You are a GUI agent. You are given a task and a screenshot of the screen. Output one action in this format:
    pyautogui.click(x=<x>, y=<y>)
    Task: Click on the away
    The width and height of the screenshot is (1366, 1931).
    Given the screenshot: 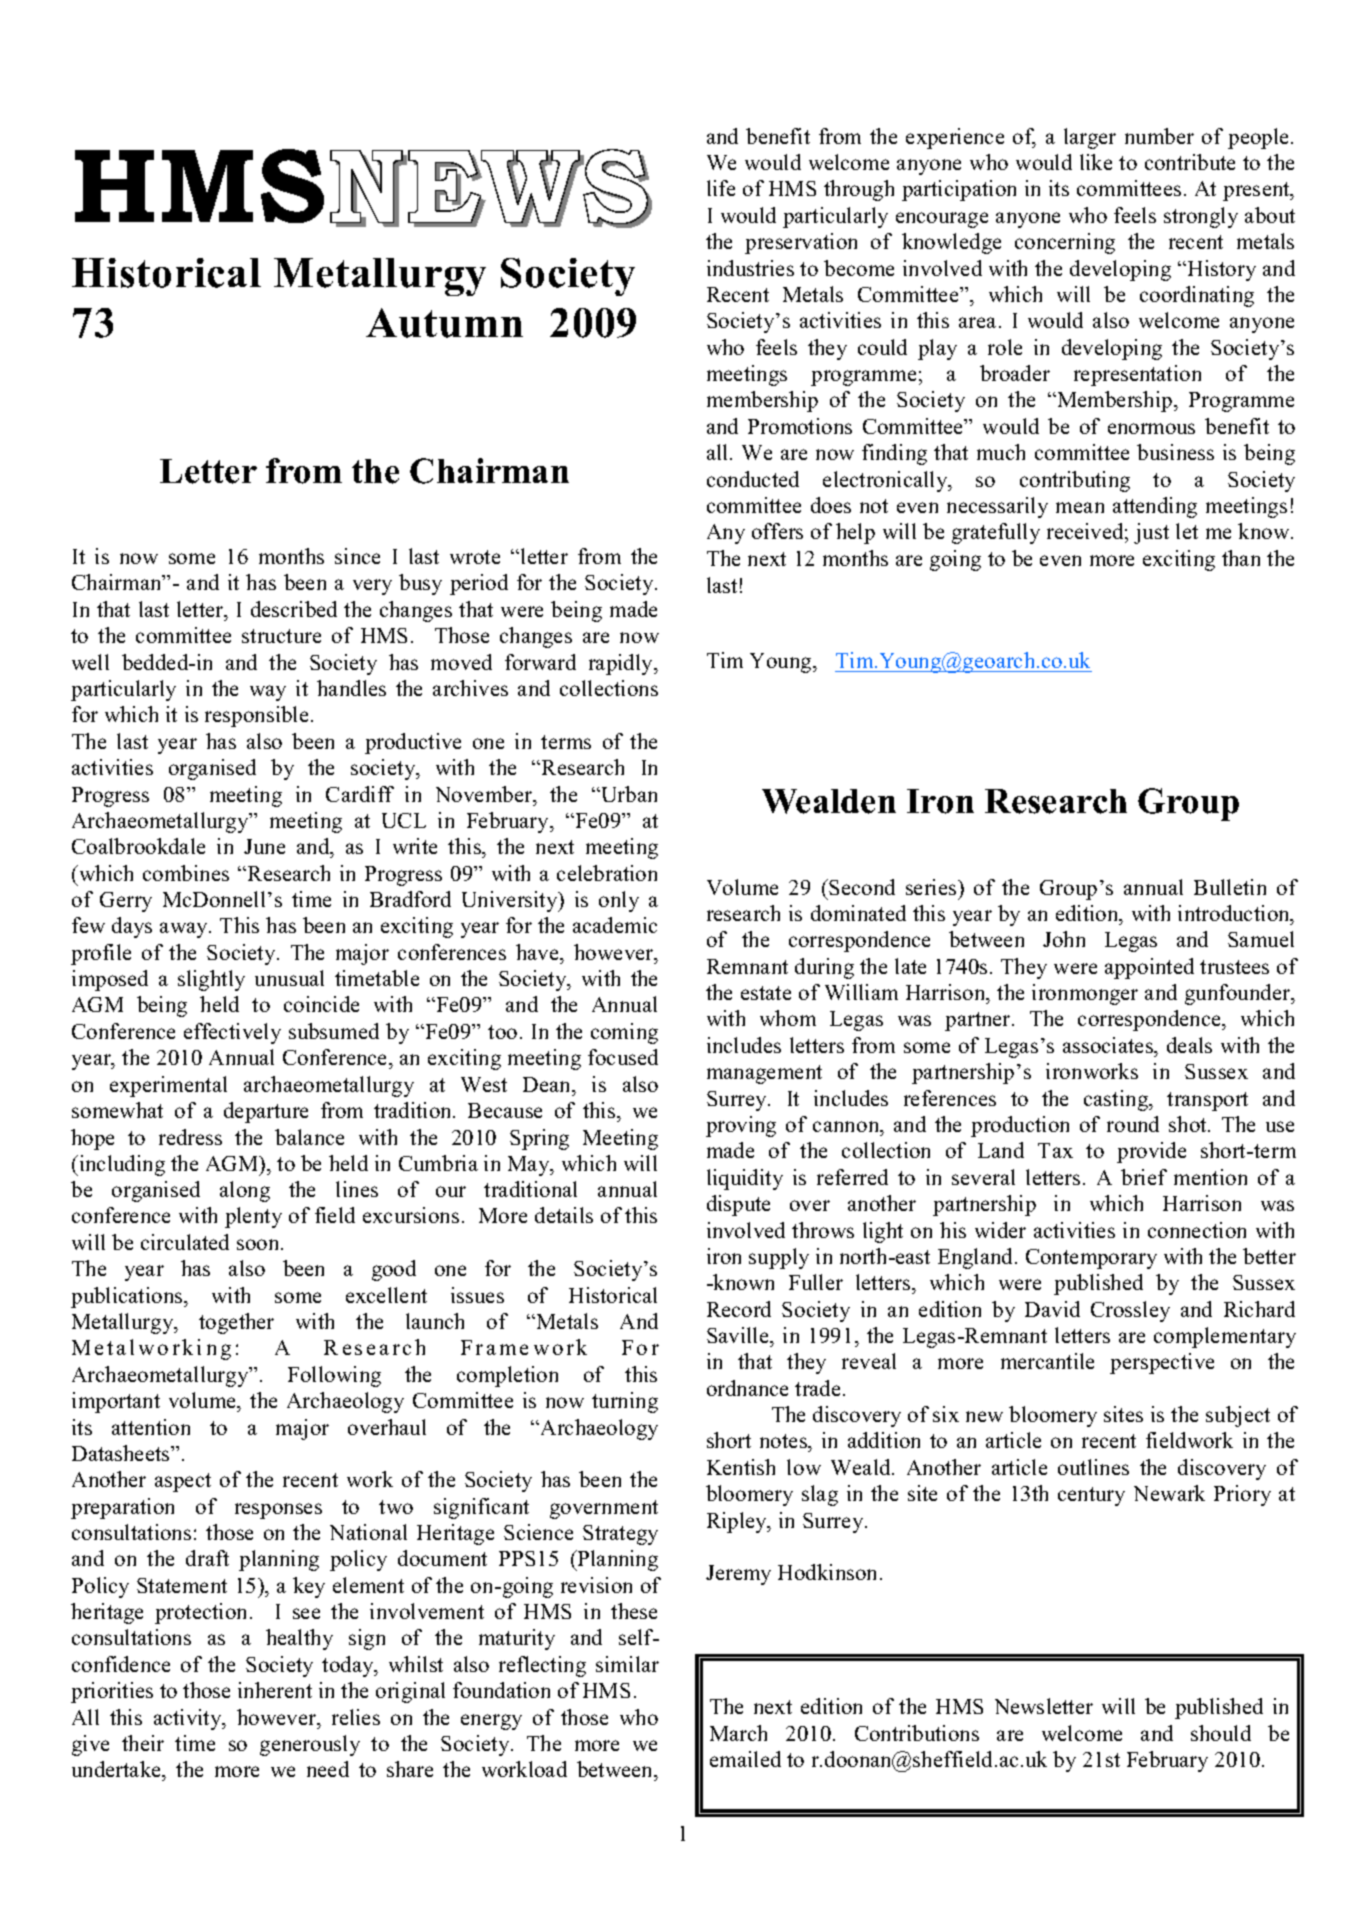 What is the action you would take?
    pyautogui.click(x=185, y=930)
